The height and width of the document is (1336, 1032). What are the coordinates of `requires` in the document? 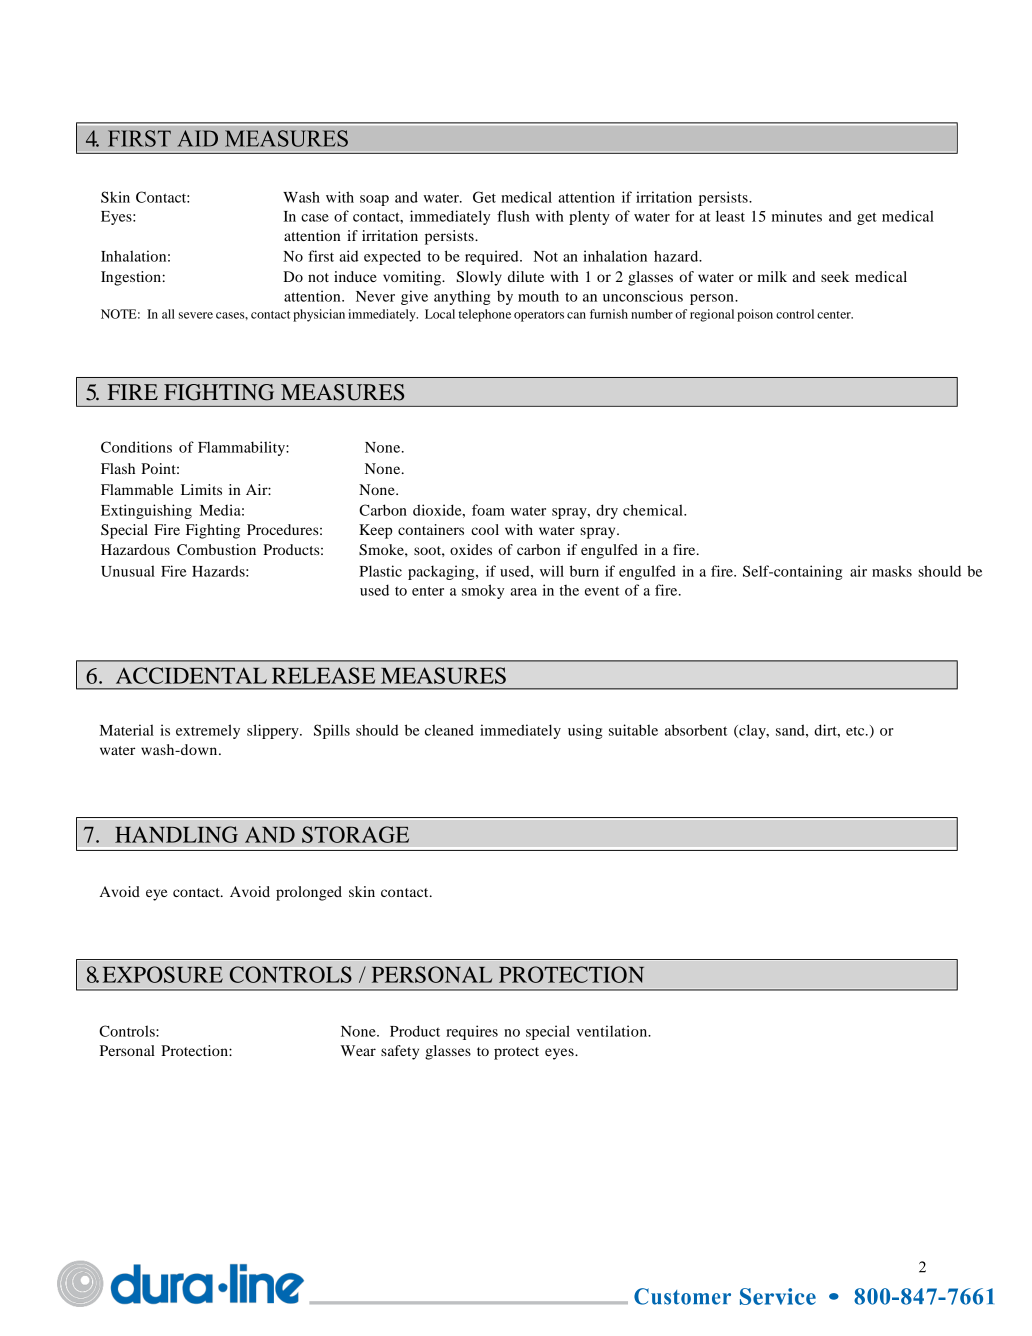 It's located at (472, 1032).
